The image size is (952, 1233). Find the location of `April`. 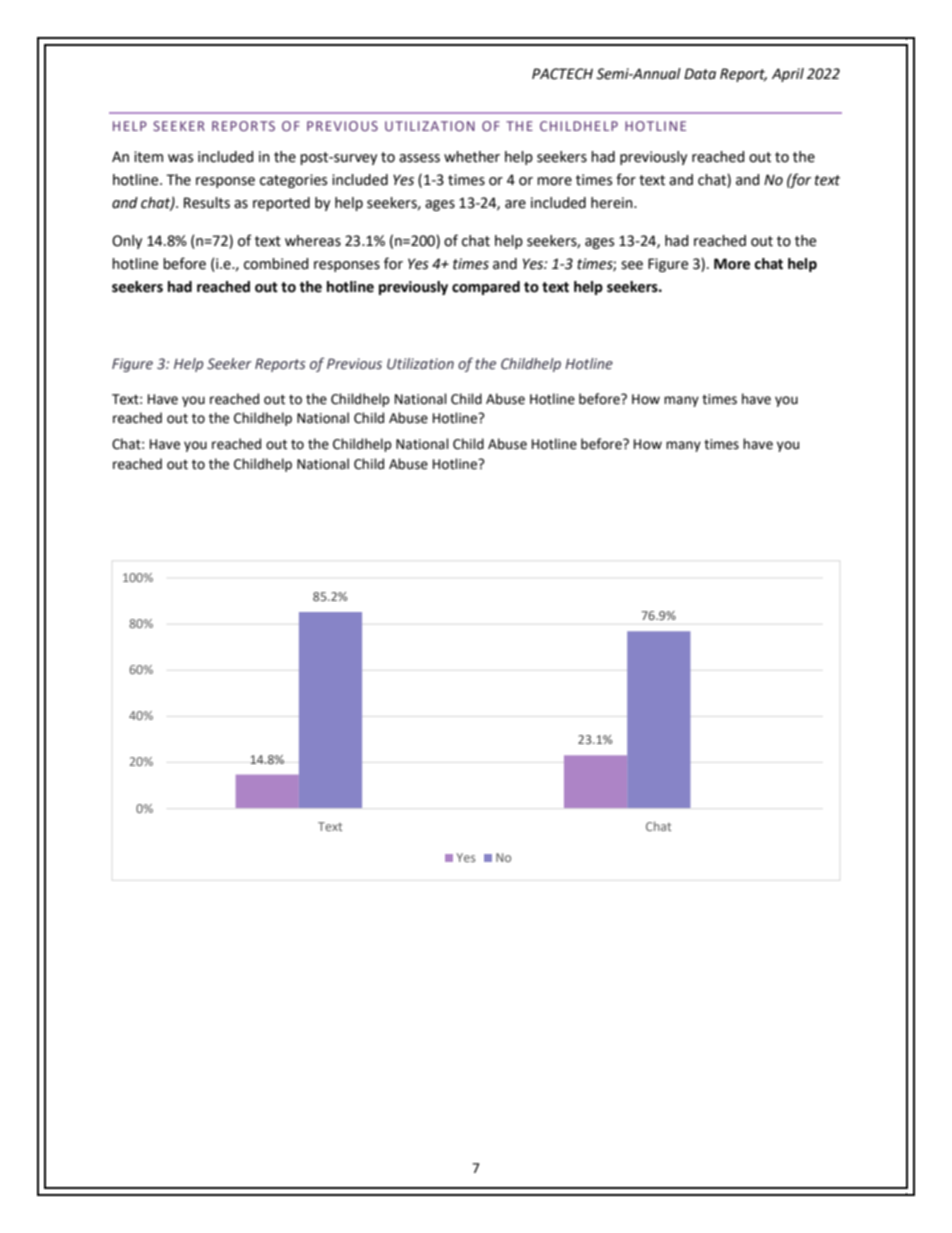

April is located at coordinates (788, 75).
